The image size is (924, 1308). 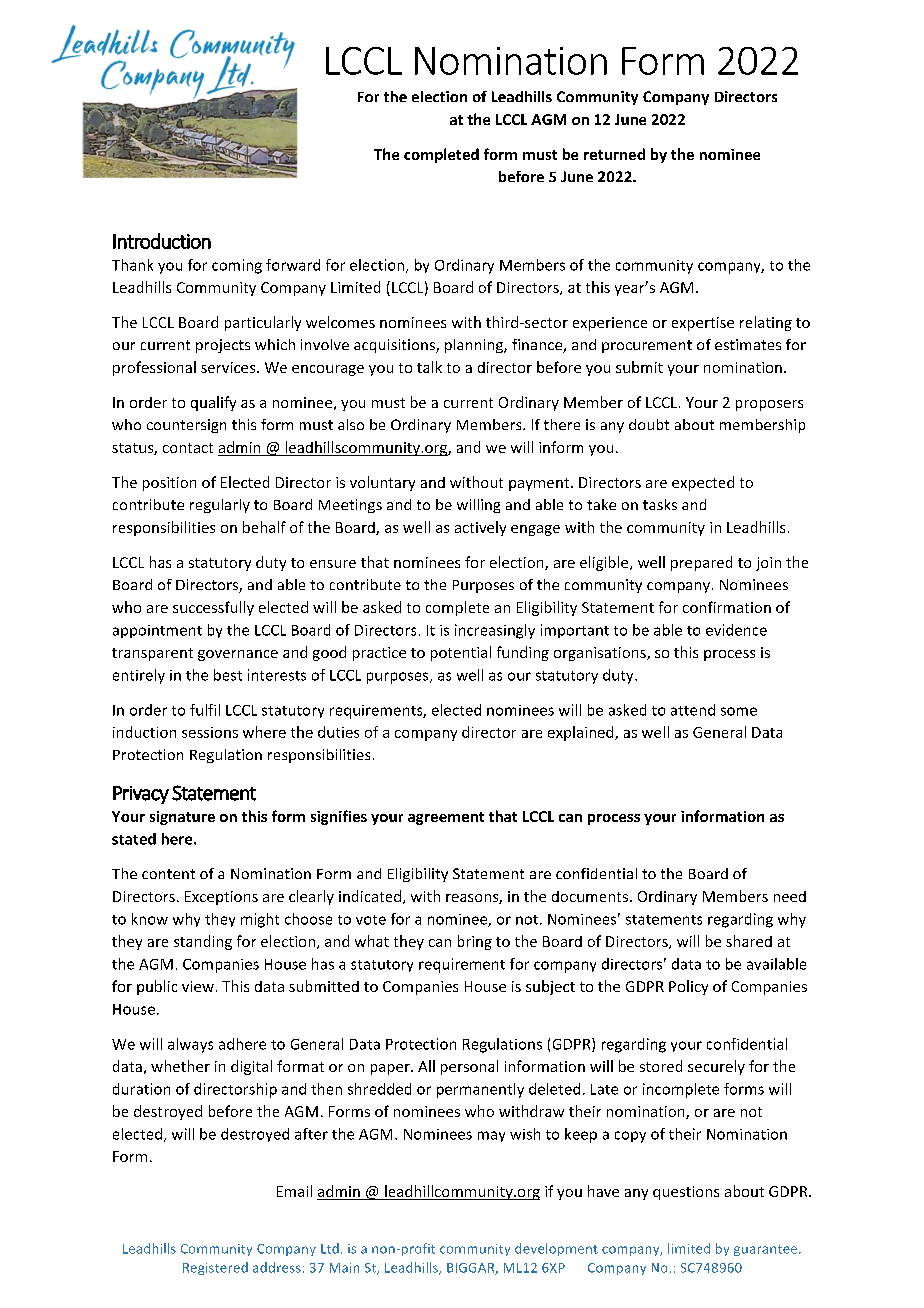 What do you see at coordinates (475, 942) in the screenshot?
I see `bring` at bounding box center [475, 942].
